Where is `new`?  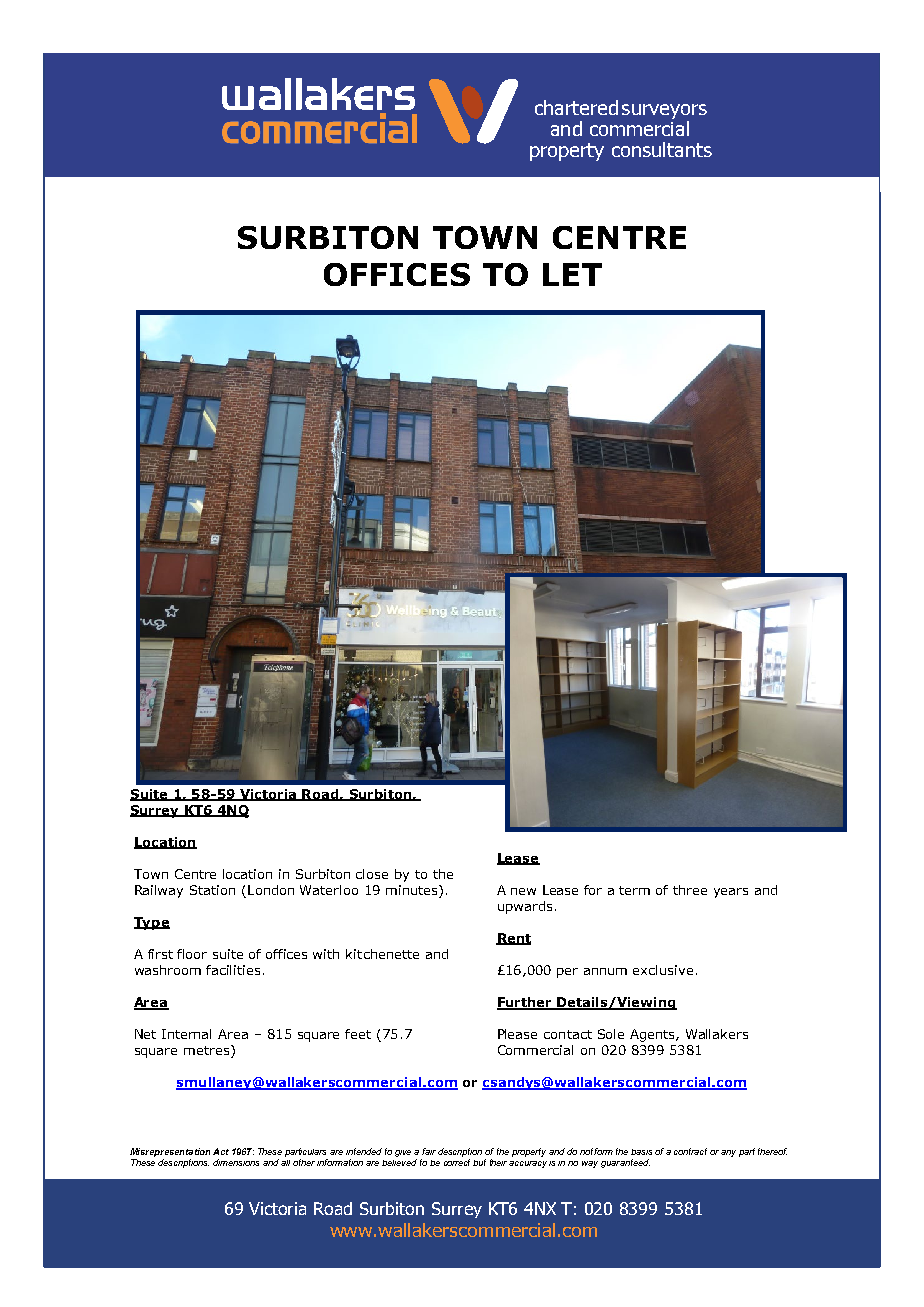 new is located at coordinates (523, 891).
